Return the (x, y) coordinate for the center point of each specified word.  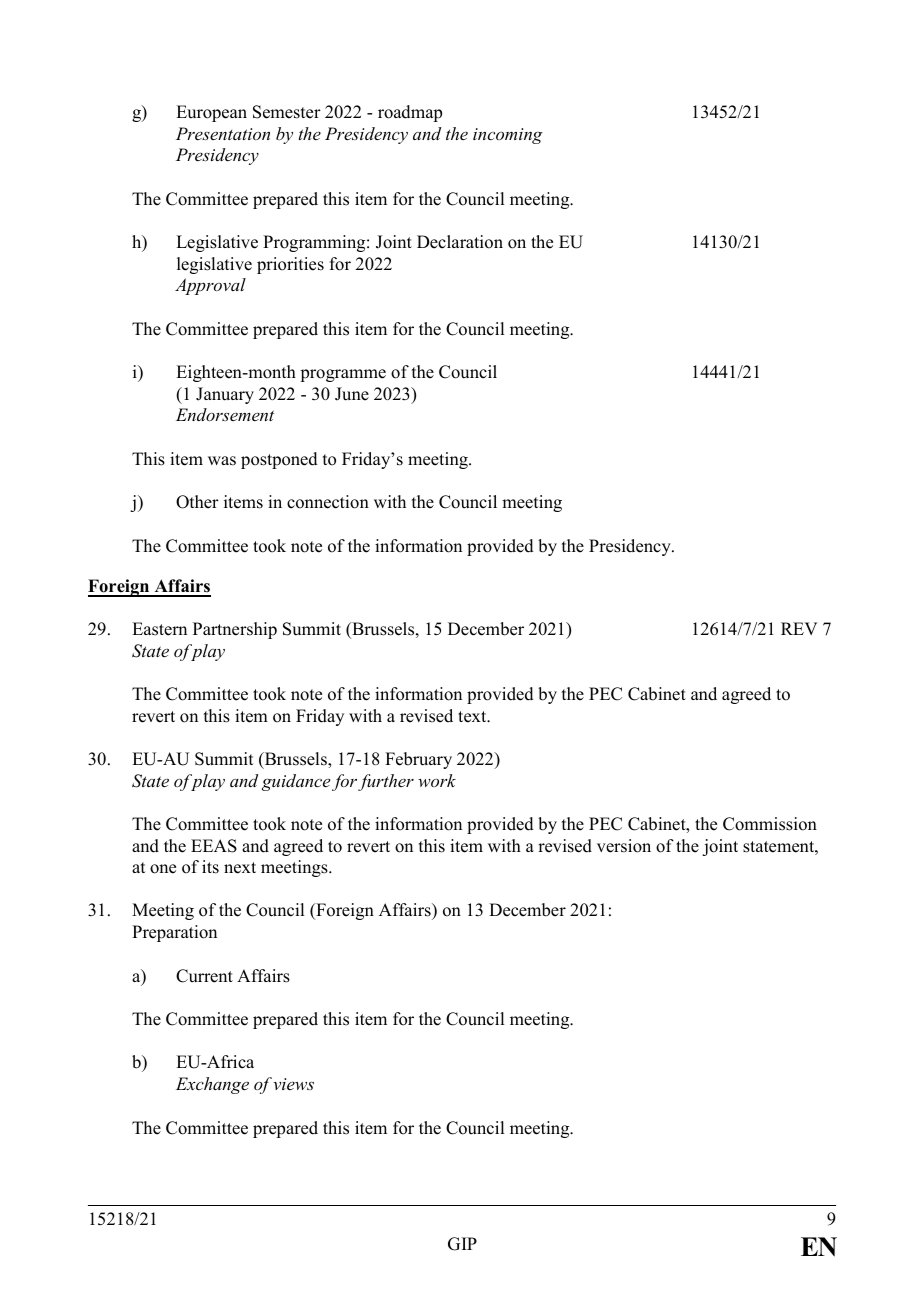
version (624, 846)
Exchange (212, 1085)
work (437, 780)
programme (343, 375)
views (293, 1084)
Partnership (235, 630)
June (352, 394)
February (418, 760)
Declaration (460, 242)
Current (204, 976)
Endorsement (225, 414)
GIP (462, 1244)
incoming (508, 136)
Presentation (223, 133)
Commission (770, 824)
